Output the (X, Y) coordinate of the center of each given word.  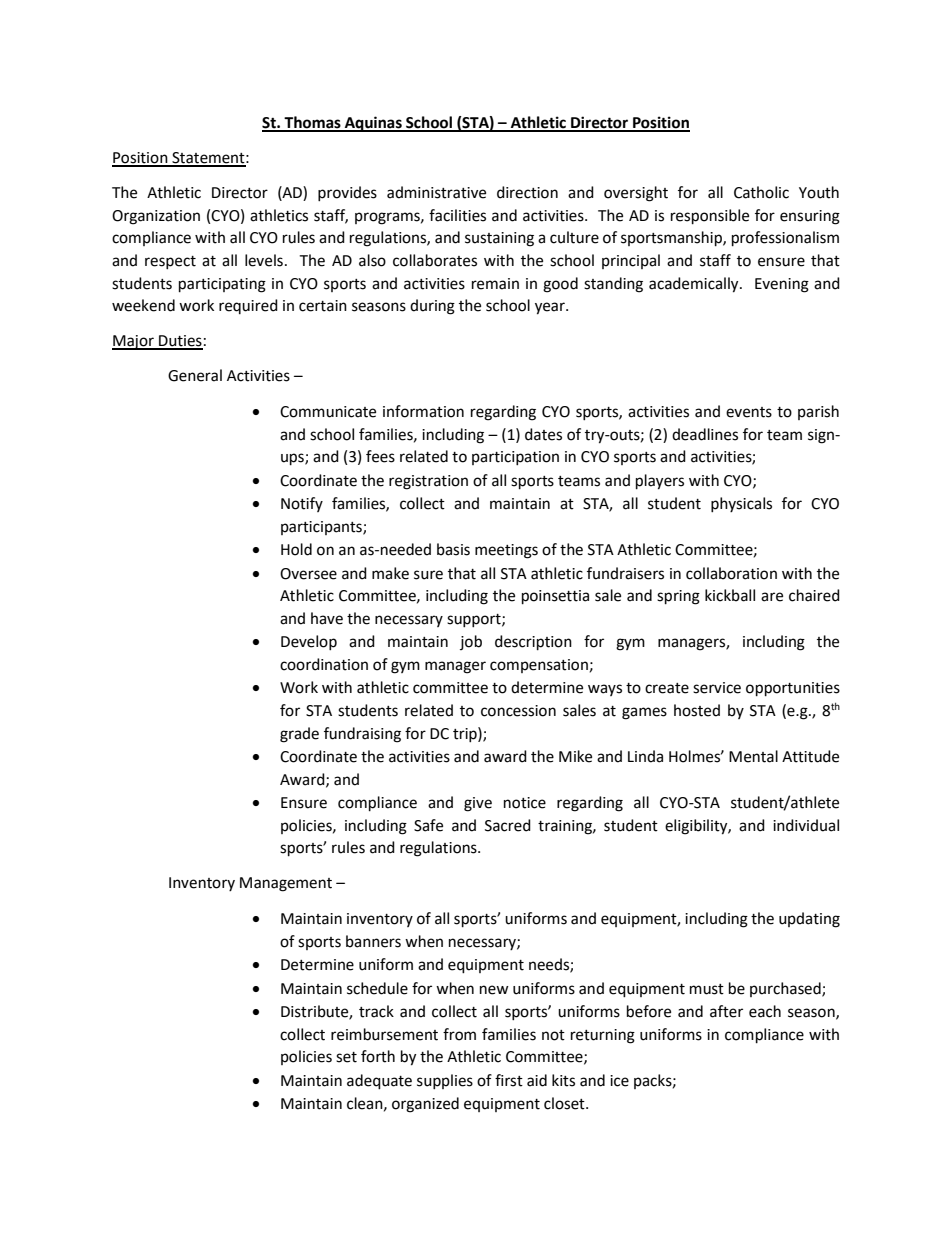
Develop (309, 642)
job (471, 642)
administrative (436, 192)
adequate (379, 1082)
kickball (730, 595)
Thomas (312, 123)
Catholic (761, 192)
